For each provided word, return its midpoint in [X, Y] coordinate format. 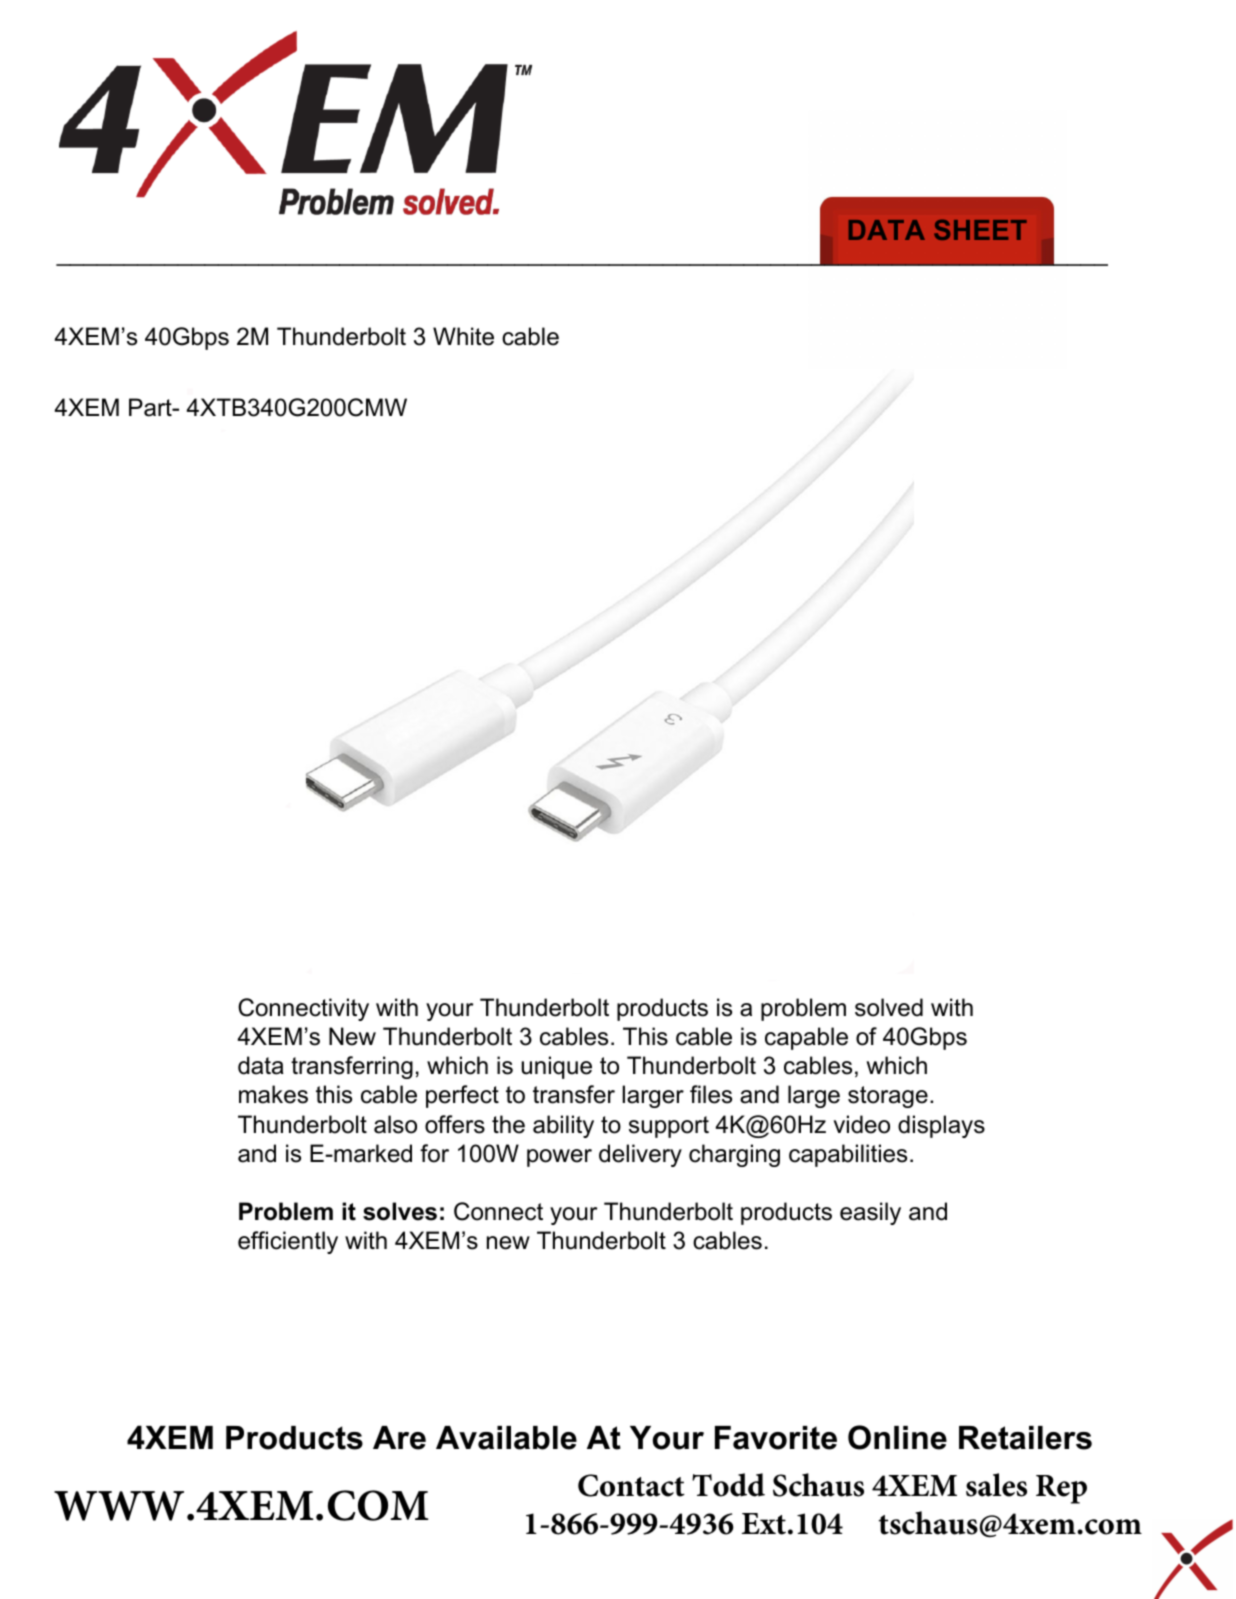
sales [996, 1485]
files [711, 1094]
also [395, 1124]
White [463, 336]
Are [399, 1438]
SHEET [980, 230]
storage [888, 1097]
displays [941, 1126]
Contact [631, 1485]
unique [556, 1067]
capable [806, 1038]
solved [889, 1007]
